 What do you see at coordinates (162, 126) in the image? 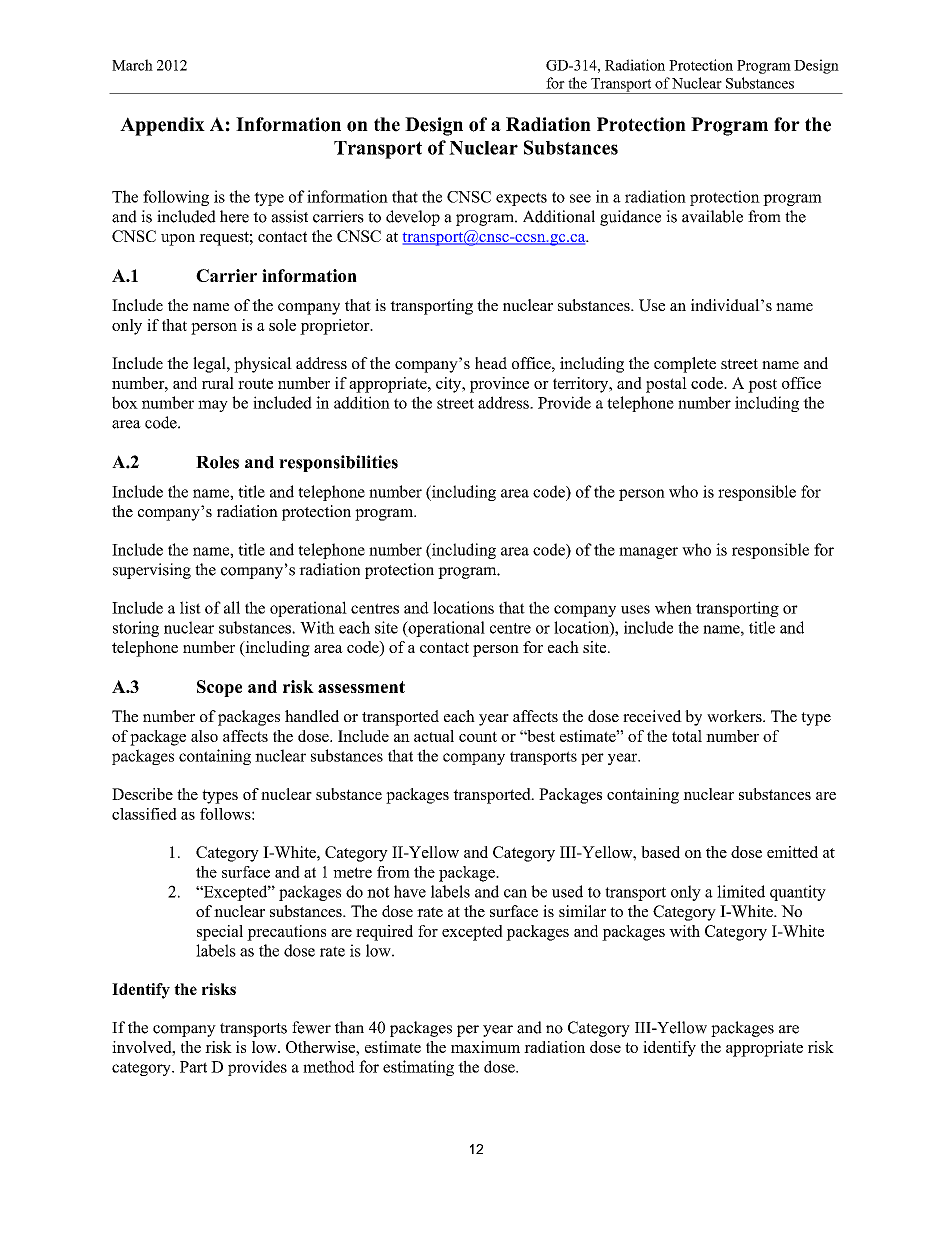
I see `Appendix` at bounding box center [162, 126].
